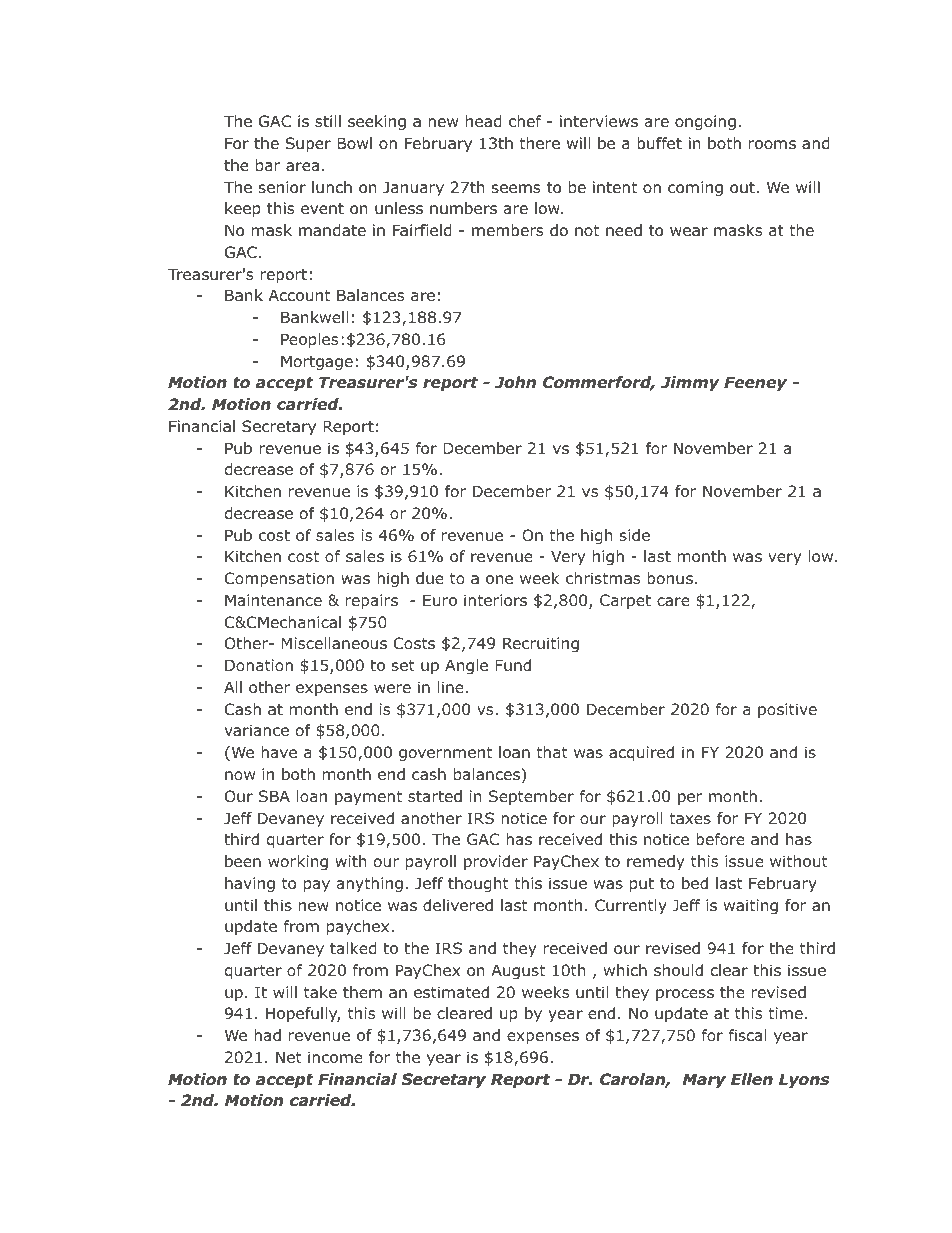 Image resolution: width=952 pixels, height=1233 pixels. I want to click on Net, so click(289, 1057).
